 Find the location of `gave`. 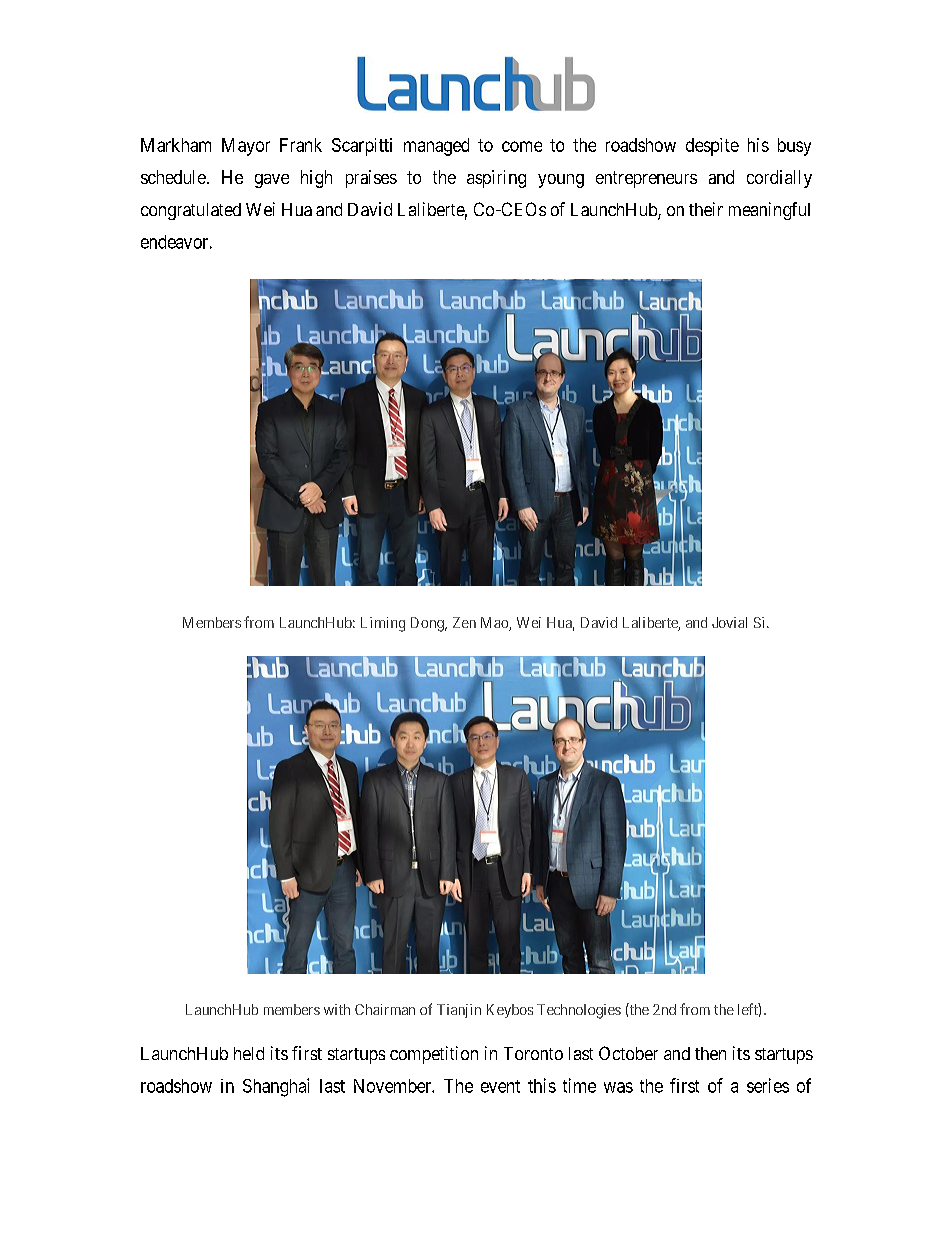

gave is located at coordinates (272, 181).
